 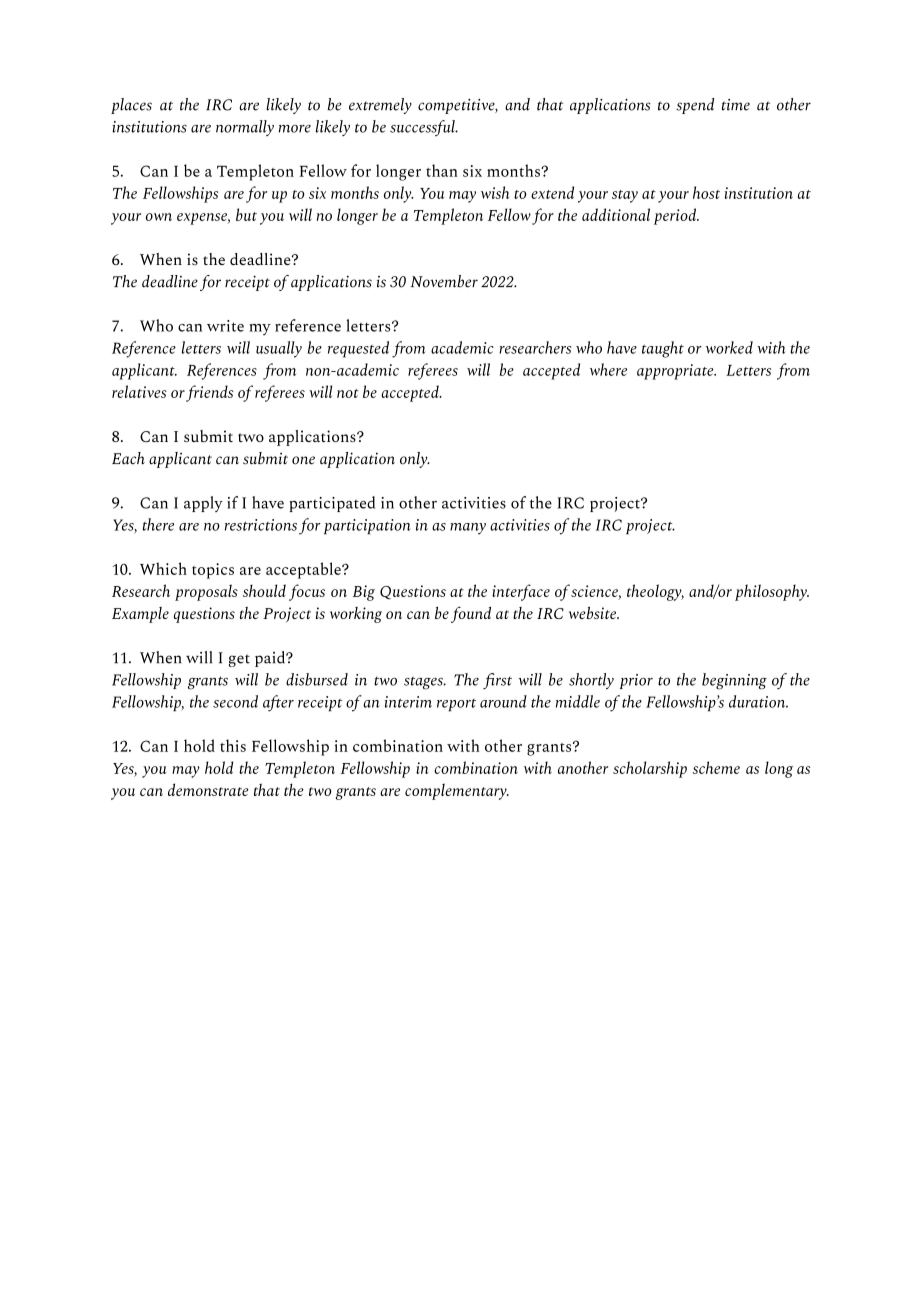 I want to click on complementary, so click(x=457, y=792).
